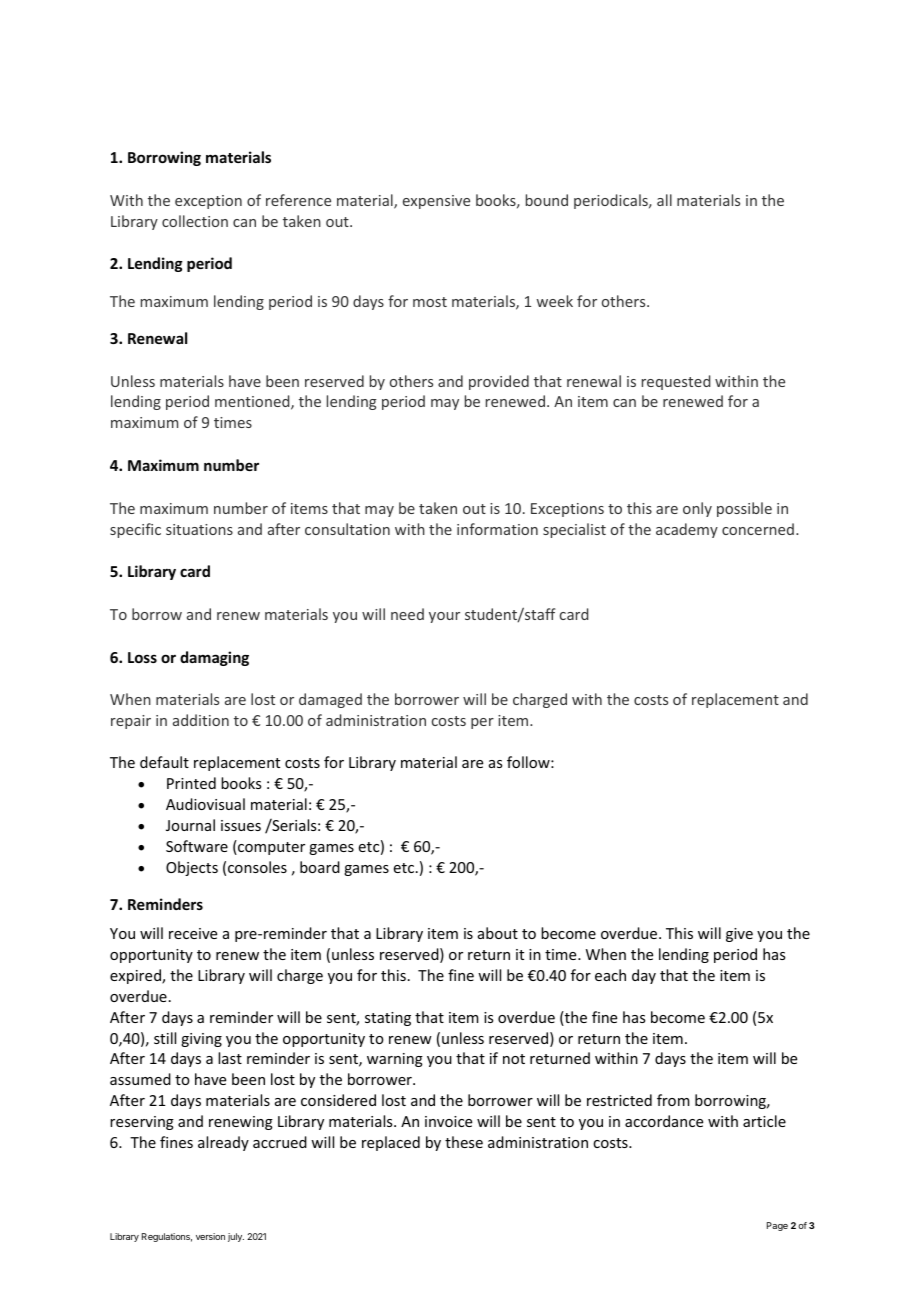 The image size is (924, 1308). What do you see at coordinates (436, 202) in the screenshot?
I see `expensive` at bounding box center [436, 202].
